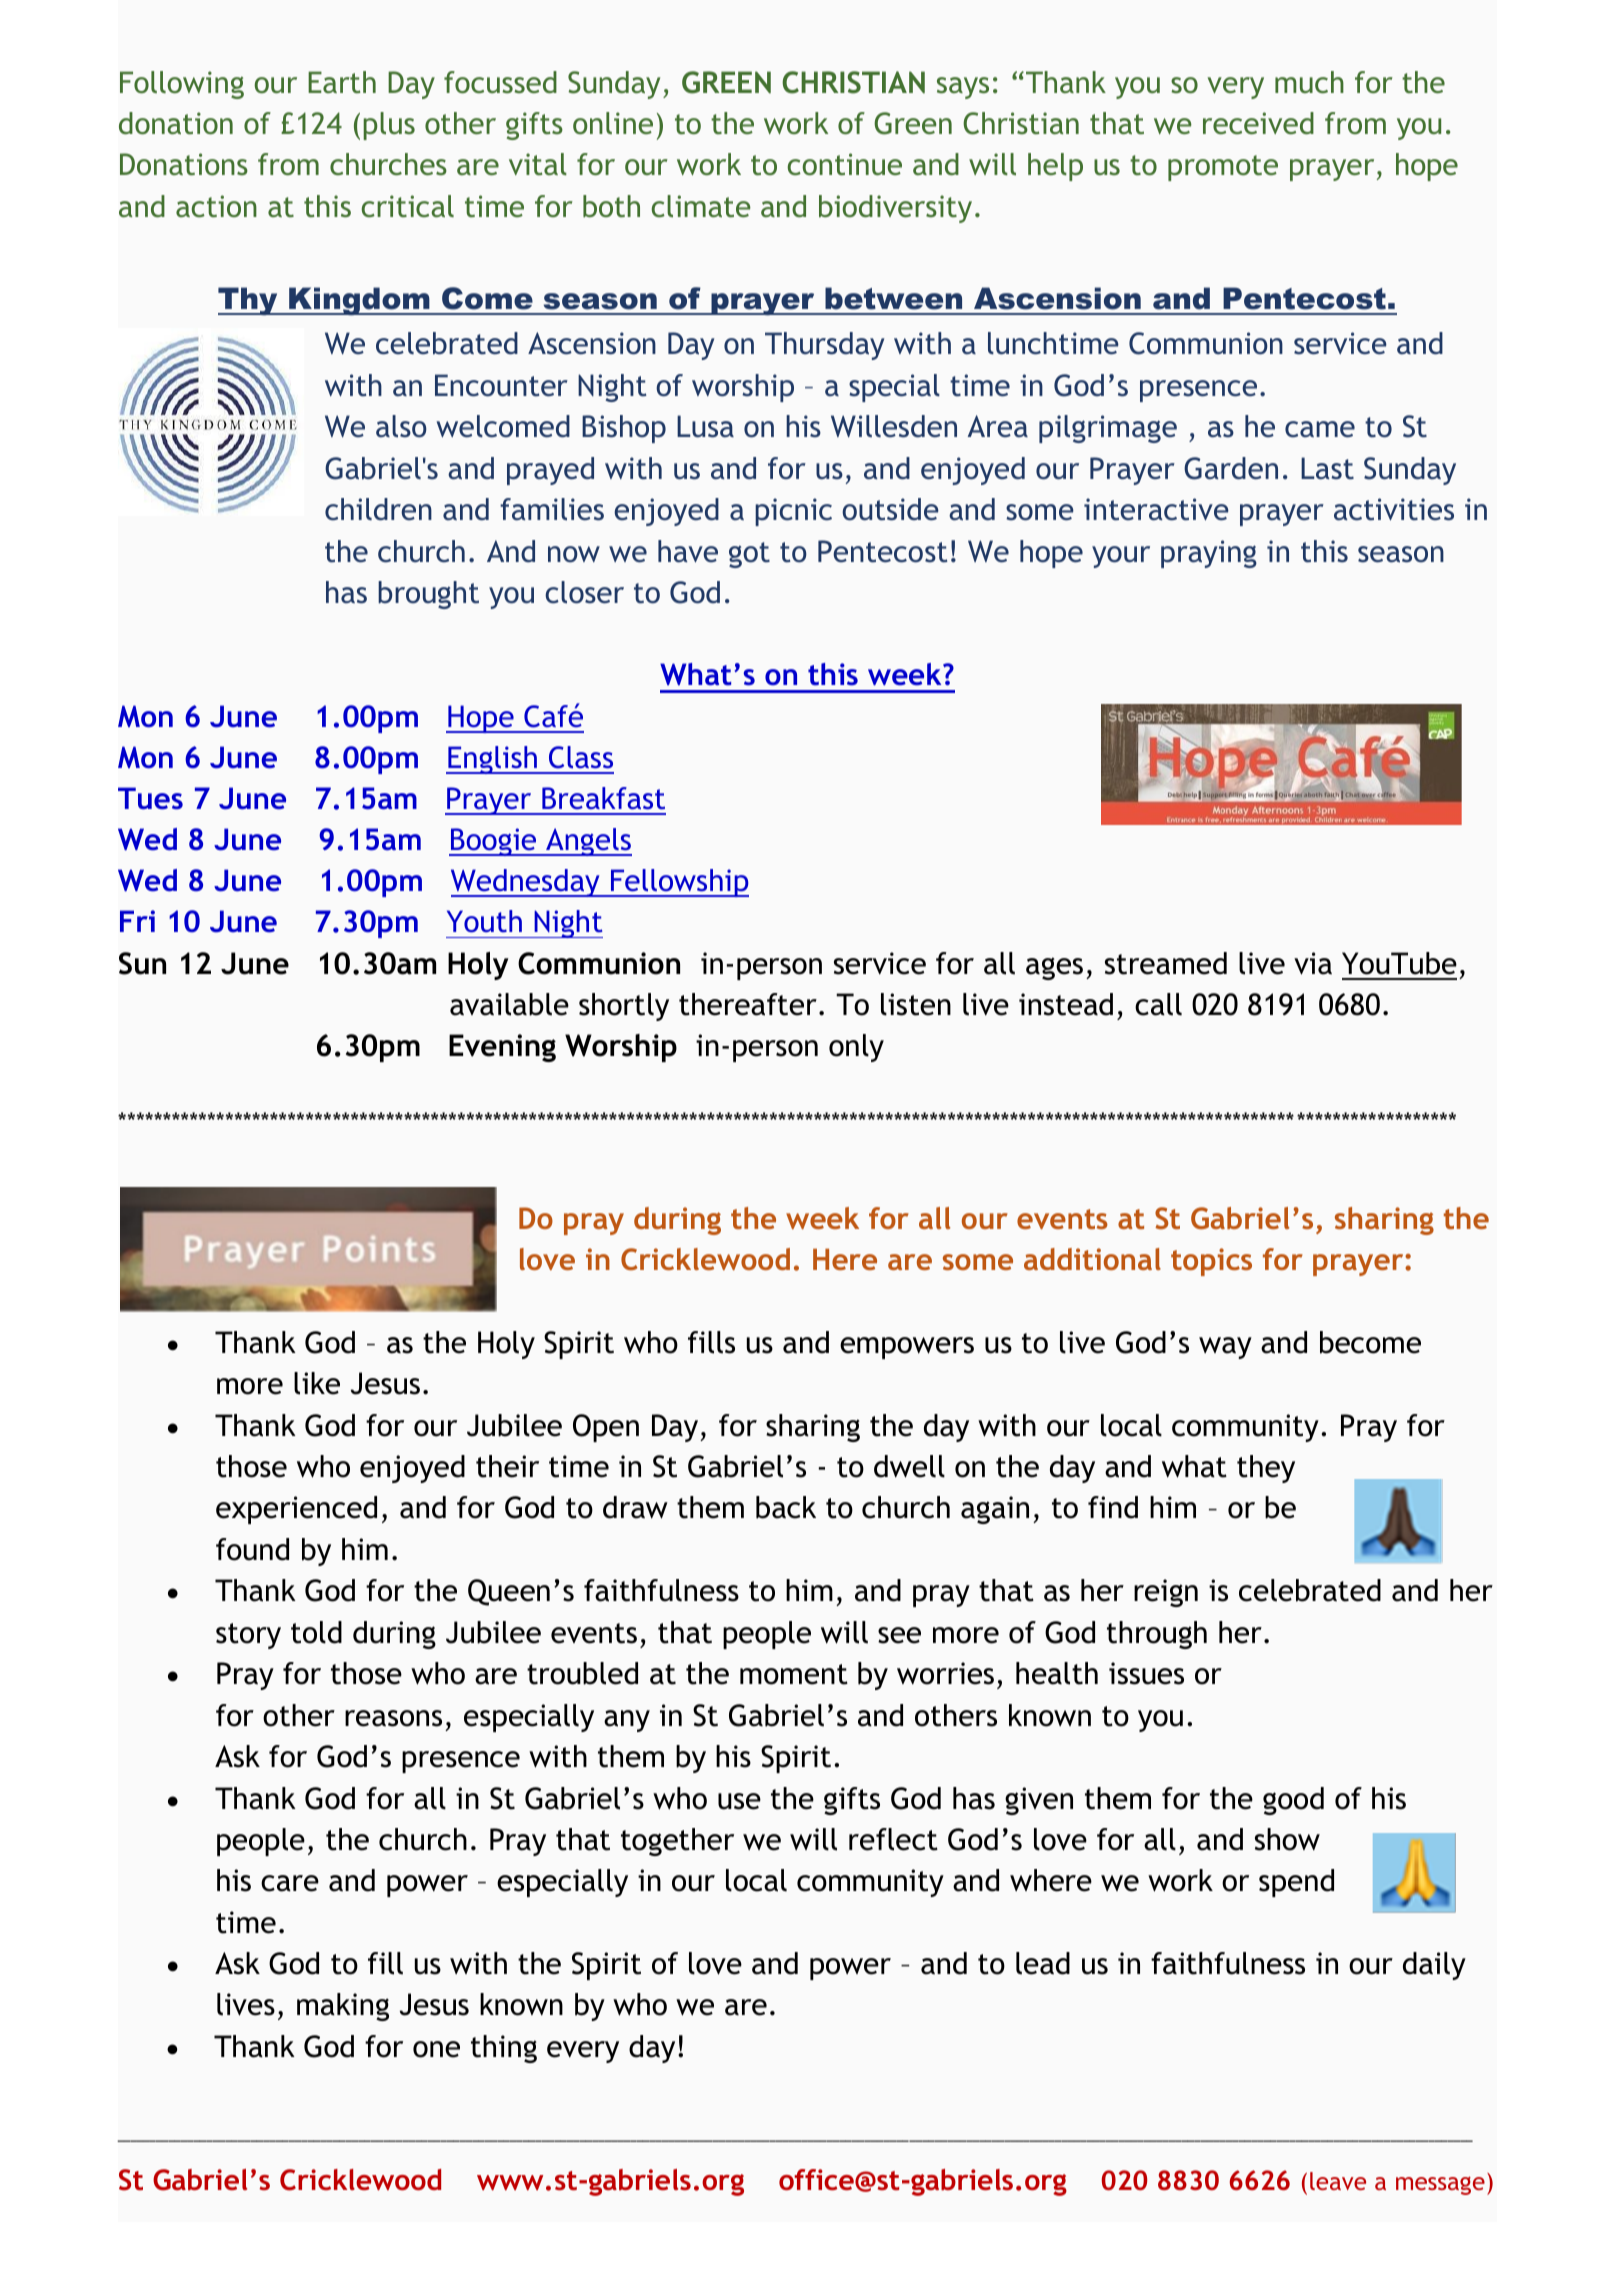 This screenshot has height=2274, width=1608. Describe the element at coordinates (1338, 2181) in the screenshot. I see `leave` at that location.
